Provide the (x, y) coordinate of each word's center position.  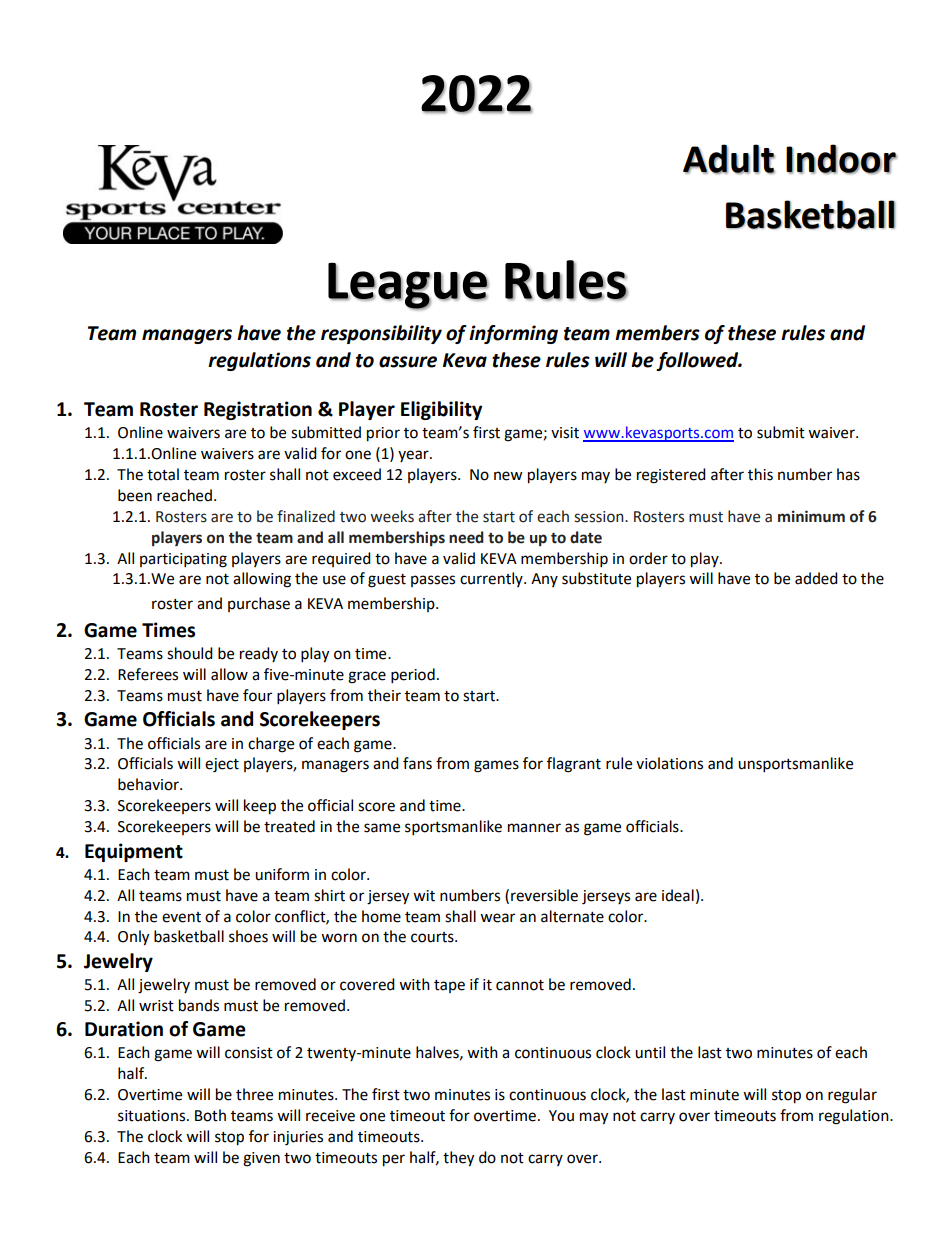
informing (513, 334)
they (458, 1159)
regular (852, 1096)
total (163, 474)
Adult (729, 159)
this (760, 474)
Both (210, 1115)
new (508, 476)
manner (534, 828)
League (408, 286)
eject (222, 765)
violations (669, 763)
